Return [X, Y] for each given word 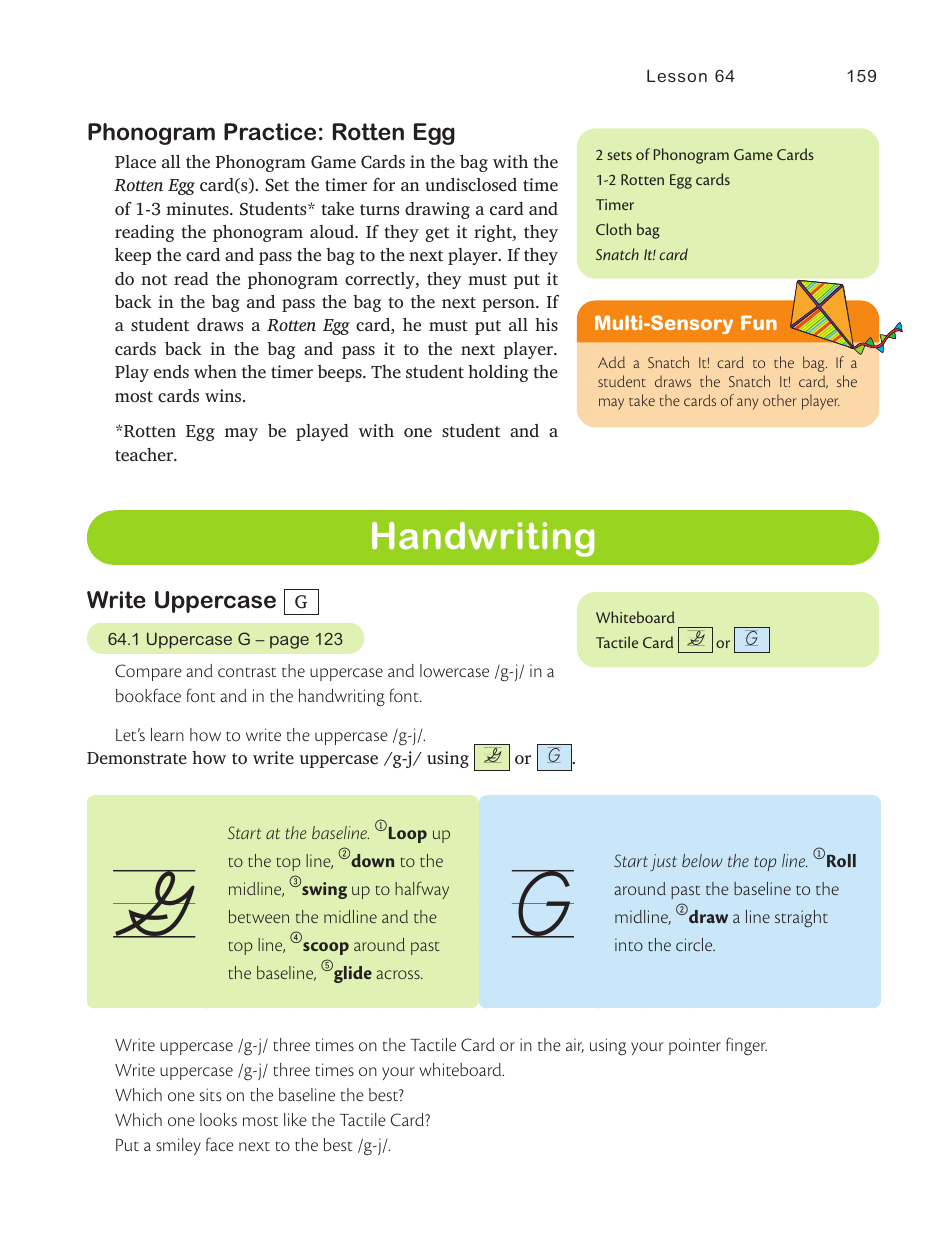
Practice [270, 132]
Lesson [677, 75]
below [702, 860]
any [747, 404]
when [215, 371]
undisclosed [471, 184]
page [289, 642]
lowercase [454, 670]
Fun [759, 322]
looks [218, 1119]
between [259, 916]
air [575, 1045]
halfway [422, 890]
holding [498, 373]
